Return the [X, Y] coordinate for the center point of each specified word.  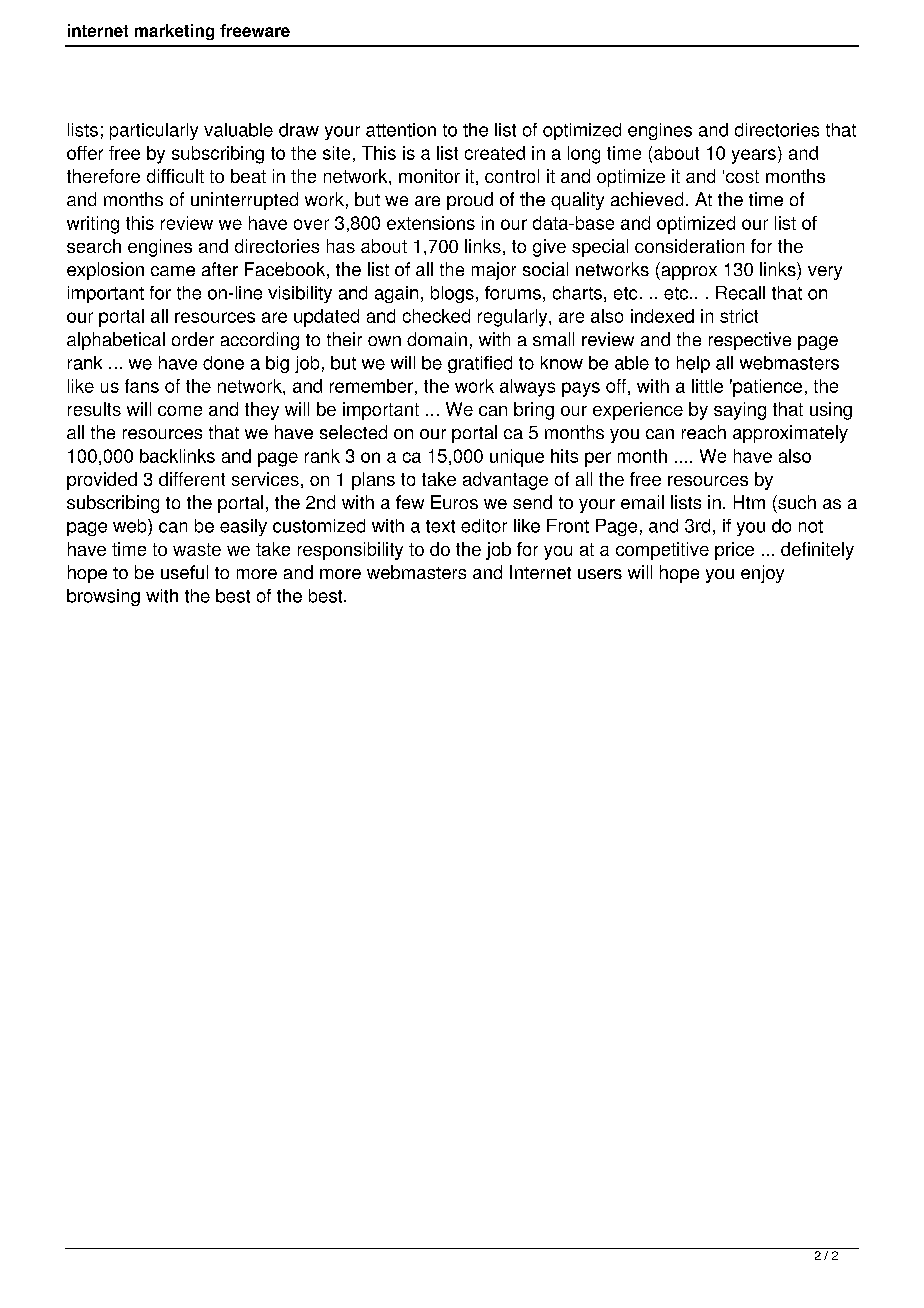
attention [401, 130]
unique [517, 458]
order [193, 339]
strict [739, 316]
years [754, 156]
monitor [429, 176]
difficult [175, 176]
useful [184, 572]
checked [436, 316]
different [192, 479]
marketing [174, 32]
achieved [647, 199]
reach [704, 432]
